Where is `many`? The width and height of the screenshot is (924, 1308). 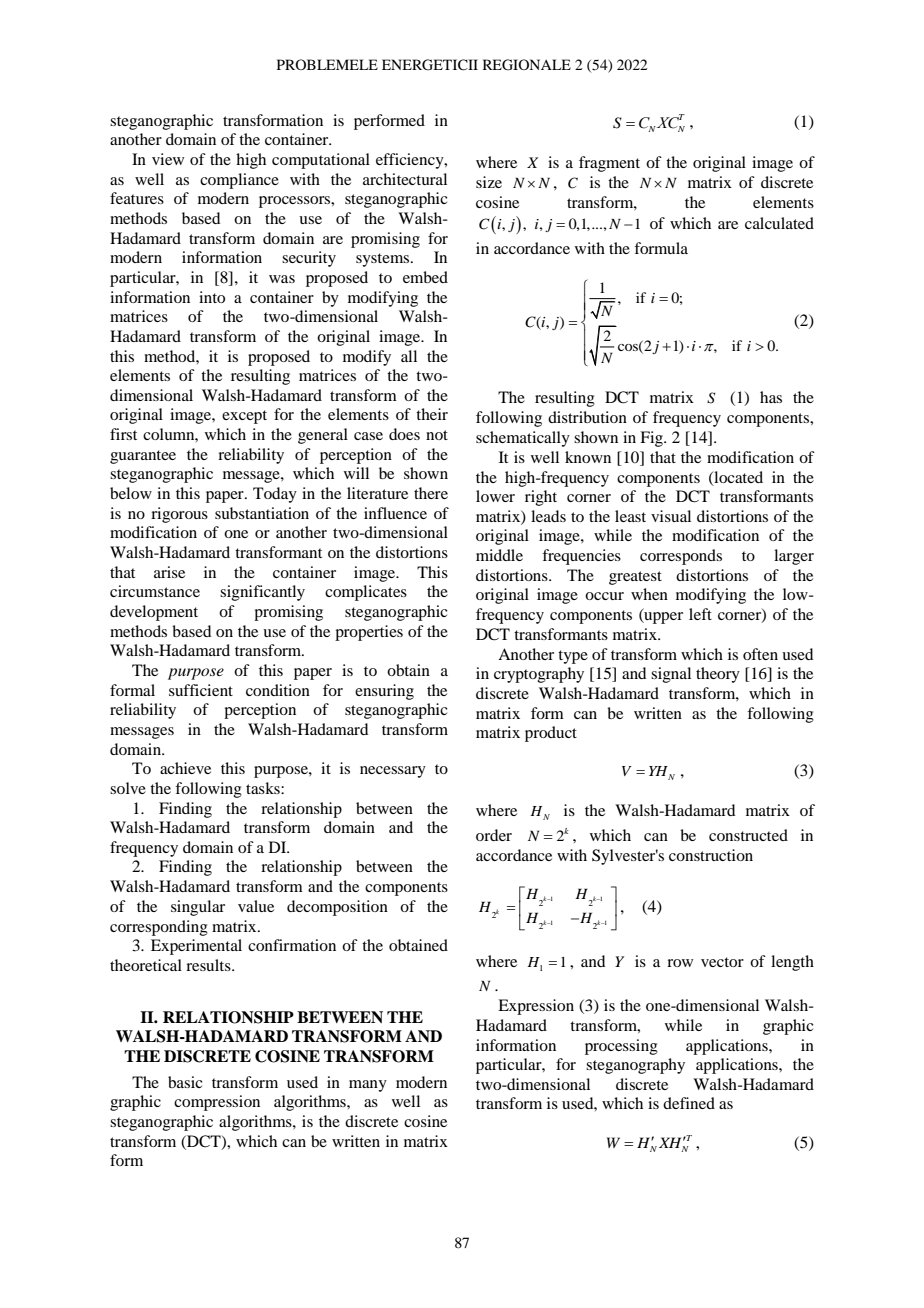
many is located at coordinates (368, 1086).
